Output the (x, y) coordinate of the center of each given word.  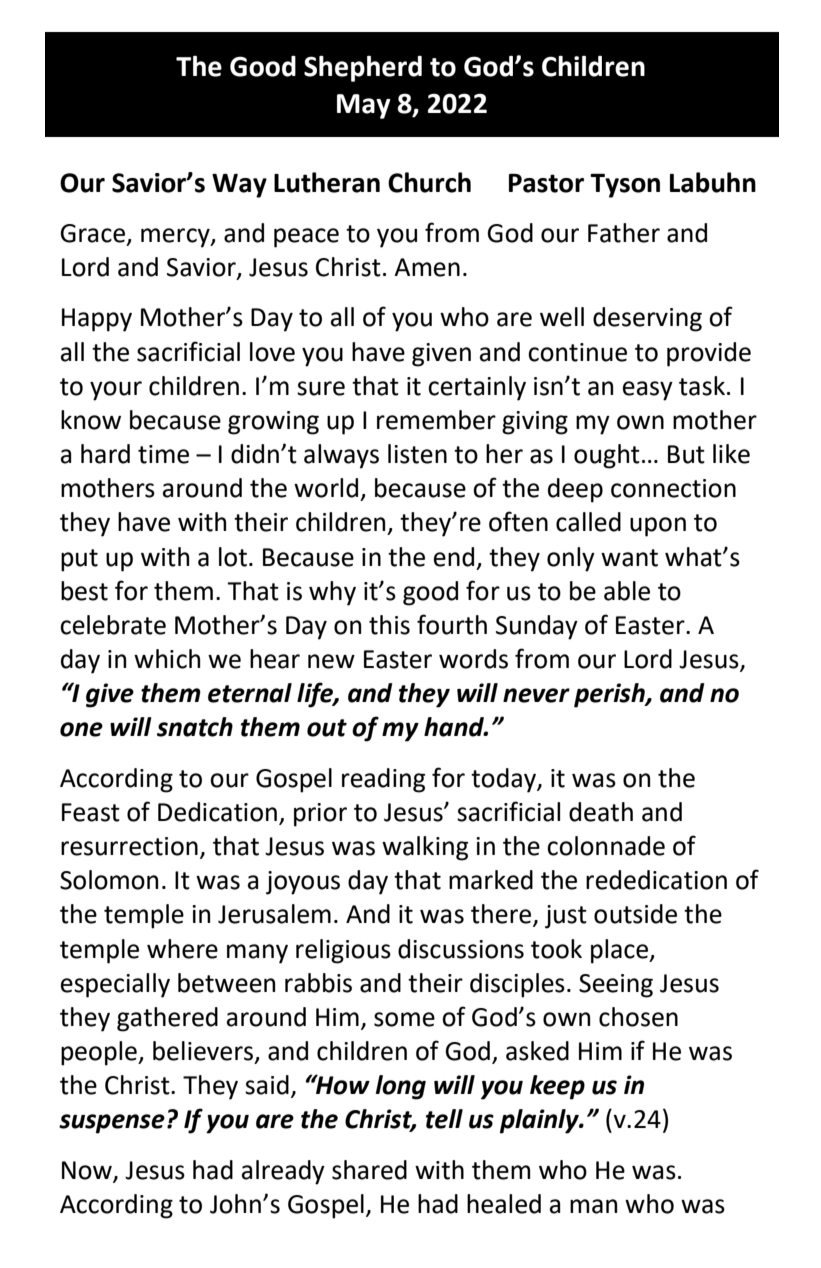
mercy (176, 238)
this (389, 625)
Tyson (625, 186)
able (627, 591)
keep (557, 1087)
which (167, 659)
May (364, 106)
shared (369, 1170)
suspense (112, 1124)
